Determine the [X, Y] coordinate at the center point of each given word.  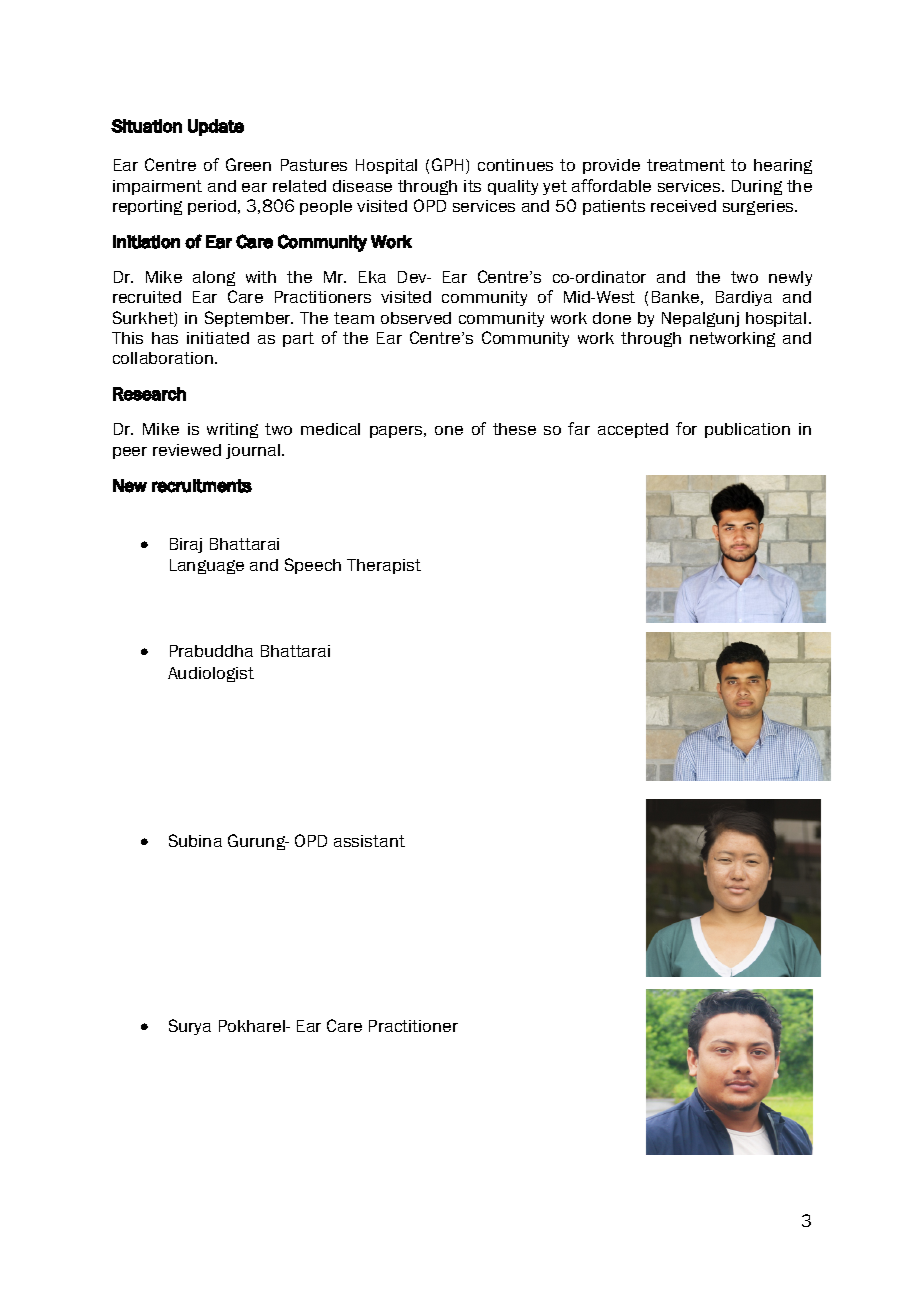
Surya [190, 1027]
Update [216, 127]
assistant [369, 841]
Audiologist [211, 674]
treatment [686, 165]
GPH [447, 164]
